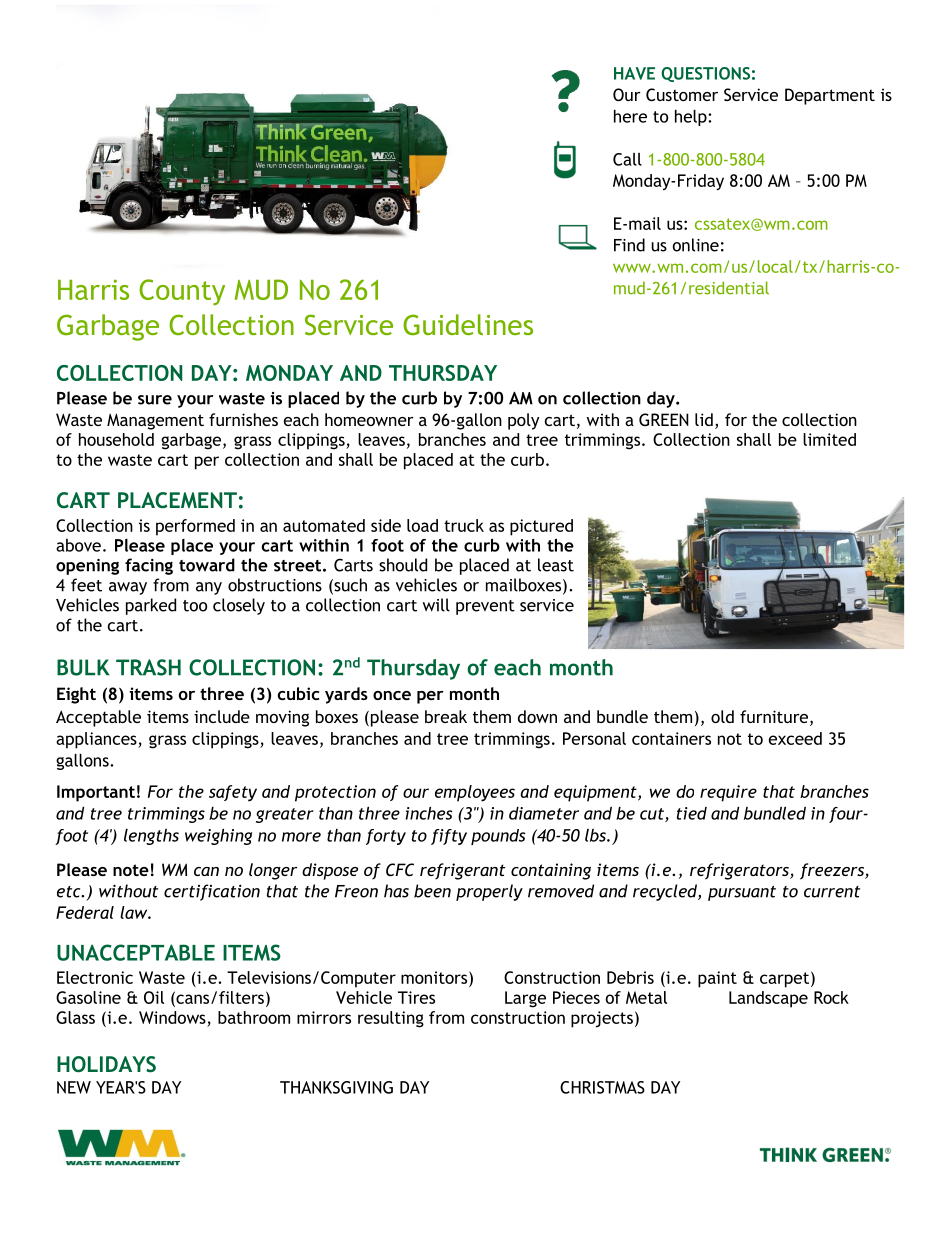 This screenshot has width=952, height=1233. I want to click on facing, so click(149, 566).
